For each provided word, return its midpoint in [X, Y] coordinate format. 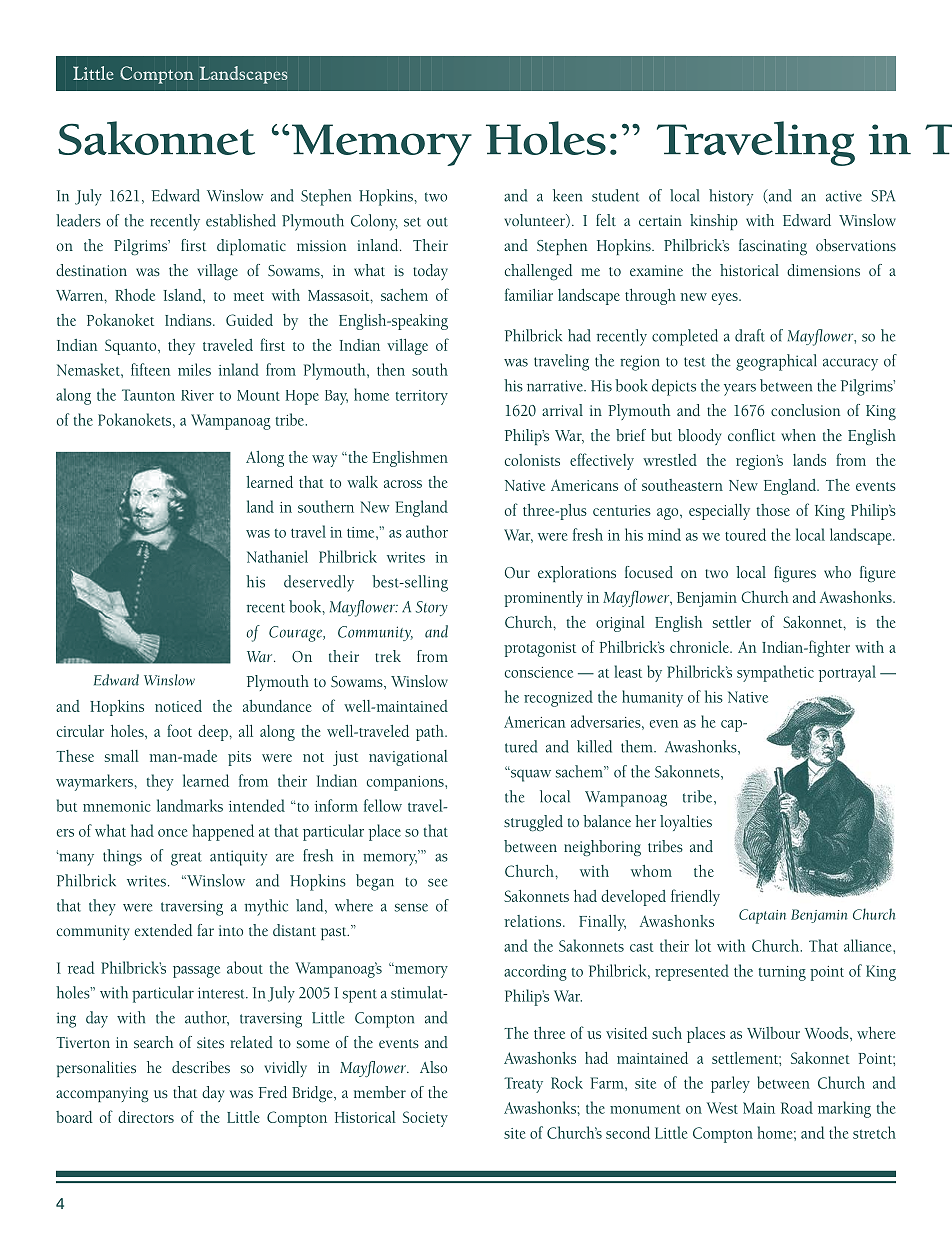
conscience [539, 672]
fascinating [773, 247]
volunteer [535, 221]
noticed [178, 706]
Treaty [523, 1085]
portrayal [847, 673]
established [241, 220]
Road [797, 1107]
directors [146, 1117]
